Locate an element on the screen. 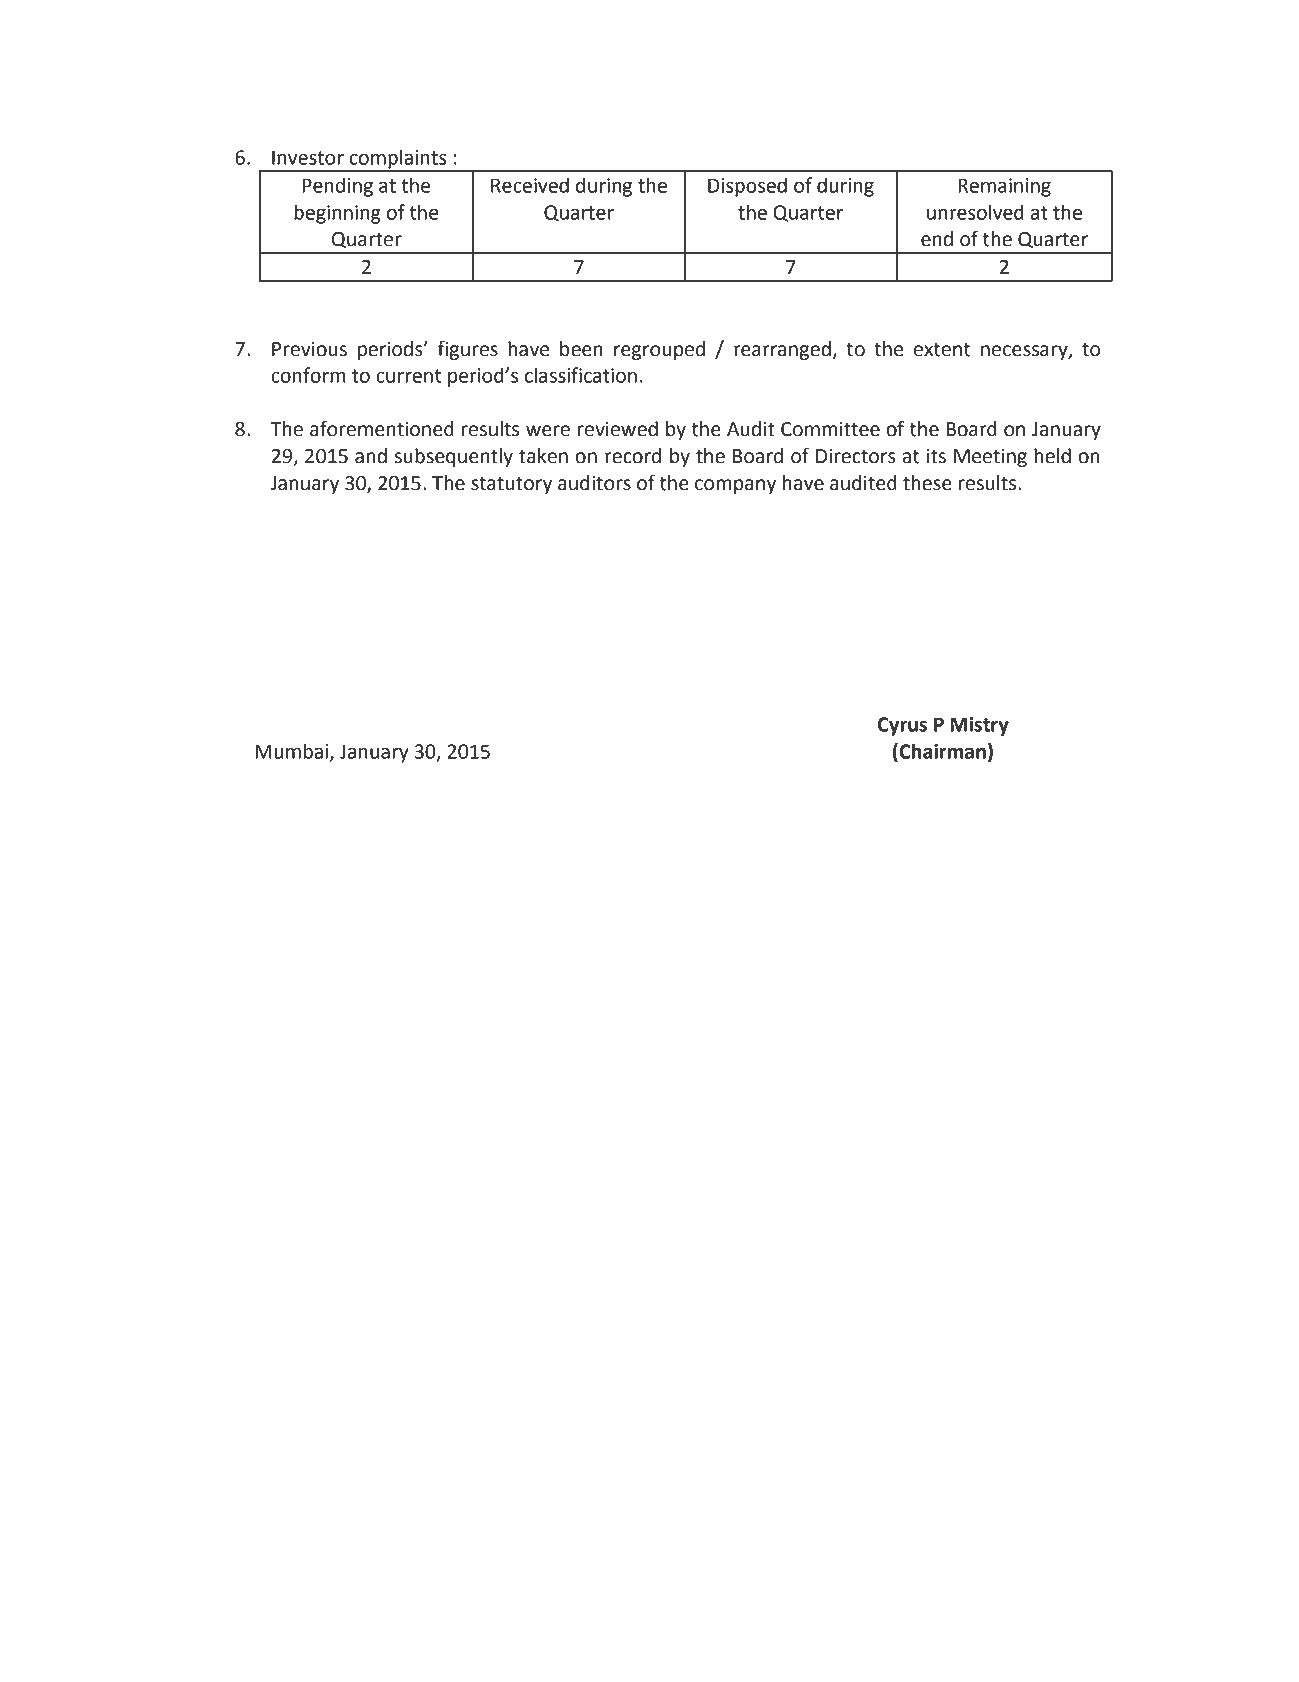 The image size is (1299, 1682). Previous is located at coordinates (309, 349).
